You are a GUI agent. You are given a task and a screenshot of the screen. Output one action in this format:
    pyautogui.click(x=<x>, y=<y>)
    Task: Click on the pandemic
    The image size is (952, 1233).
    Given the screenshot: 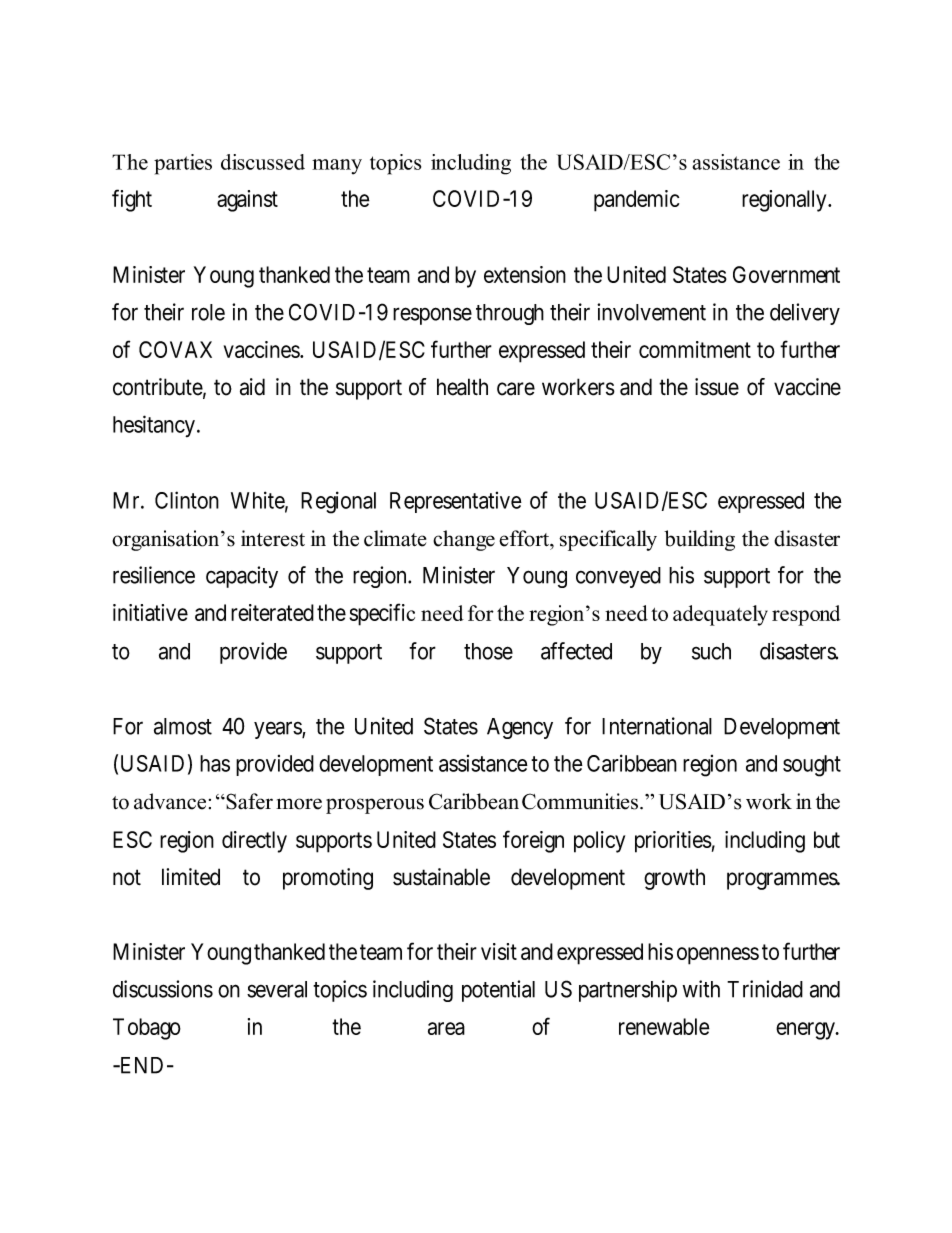 What is the action you would take?
    pyautogui.click(x=636, y=201)
